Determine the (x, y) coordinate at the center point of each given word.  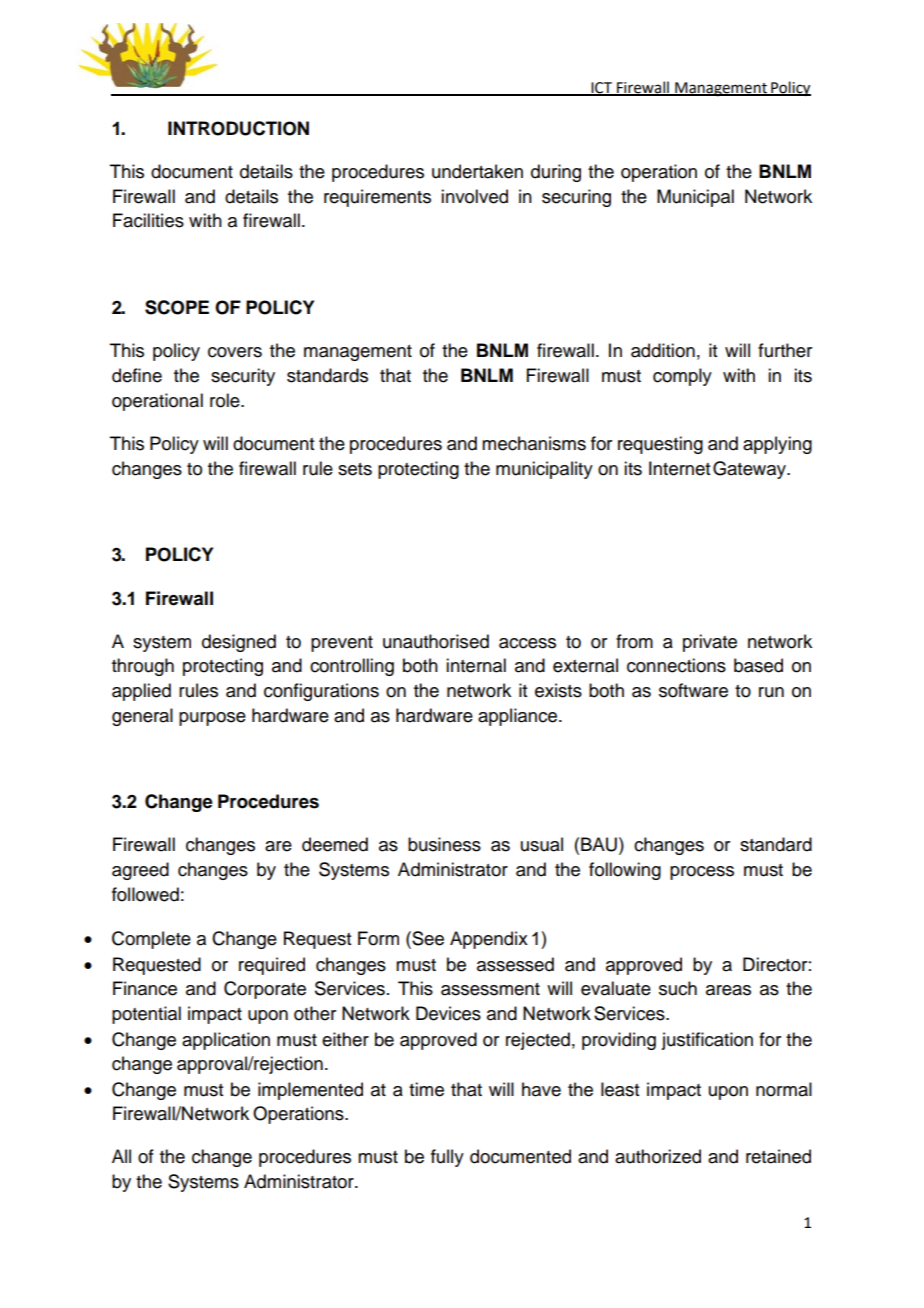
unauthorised (436, 641)
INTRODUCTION (238, 128)
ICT (601, 89)
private (710, 643)
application (226, 1041)
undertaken (477, 171)
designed (239, 643)
